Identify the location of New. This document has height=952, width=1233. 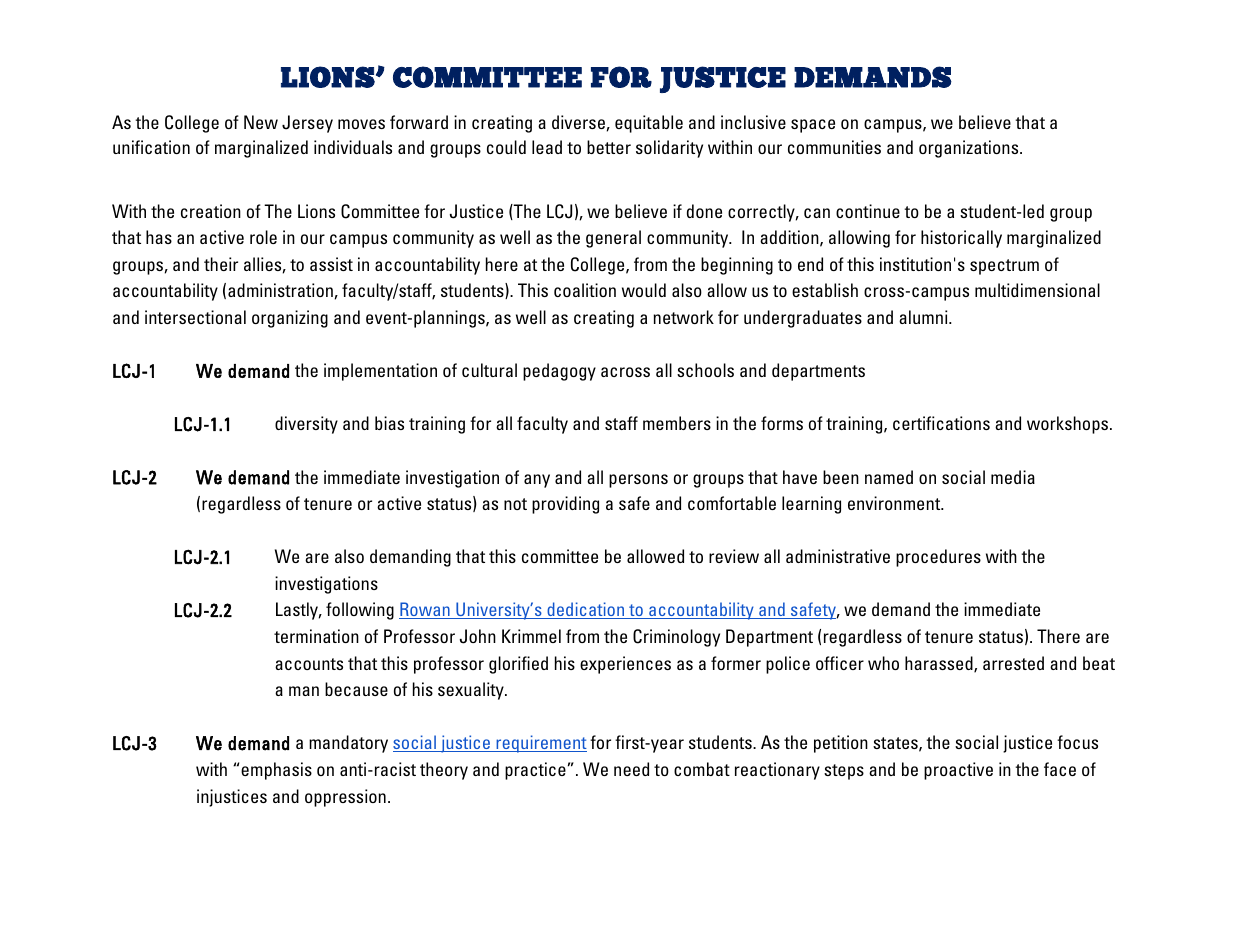
(261, 122).
